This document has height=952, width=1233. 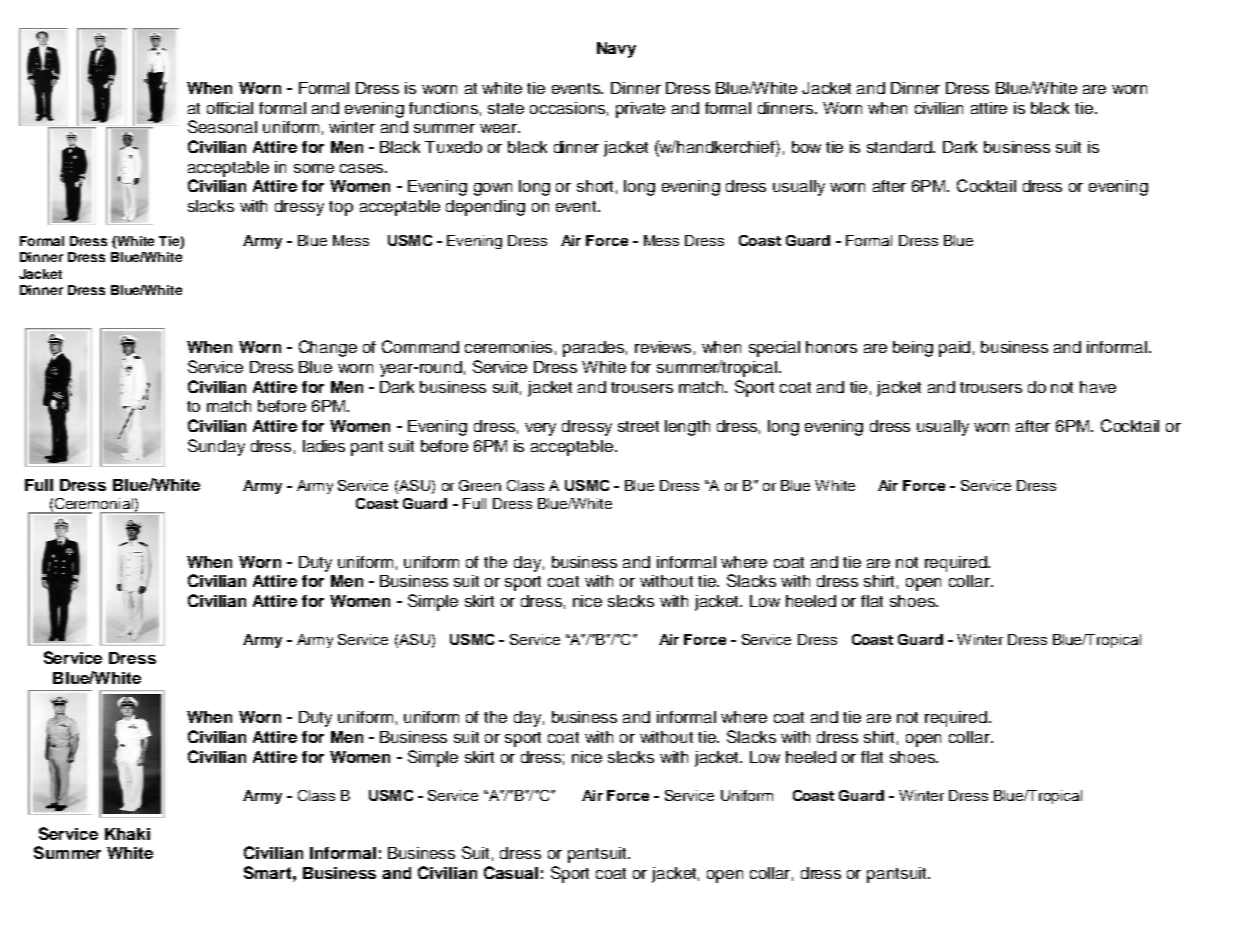 What do you see at coordinates (663, 347) in the document?
I see `reviews` at bounding box center [663, 347].
